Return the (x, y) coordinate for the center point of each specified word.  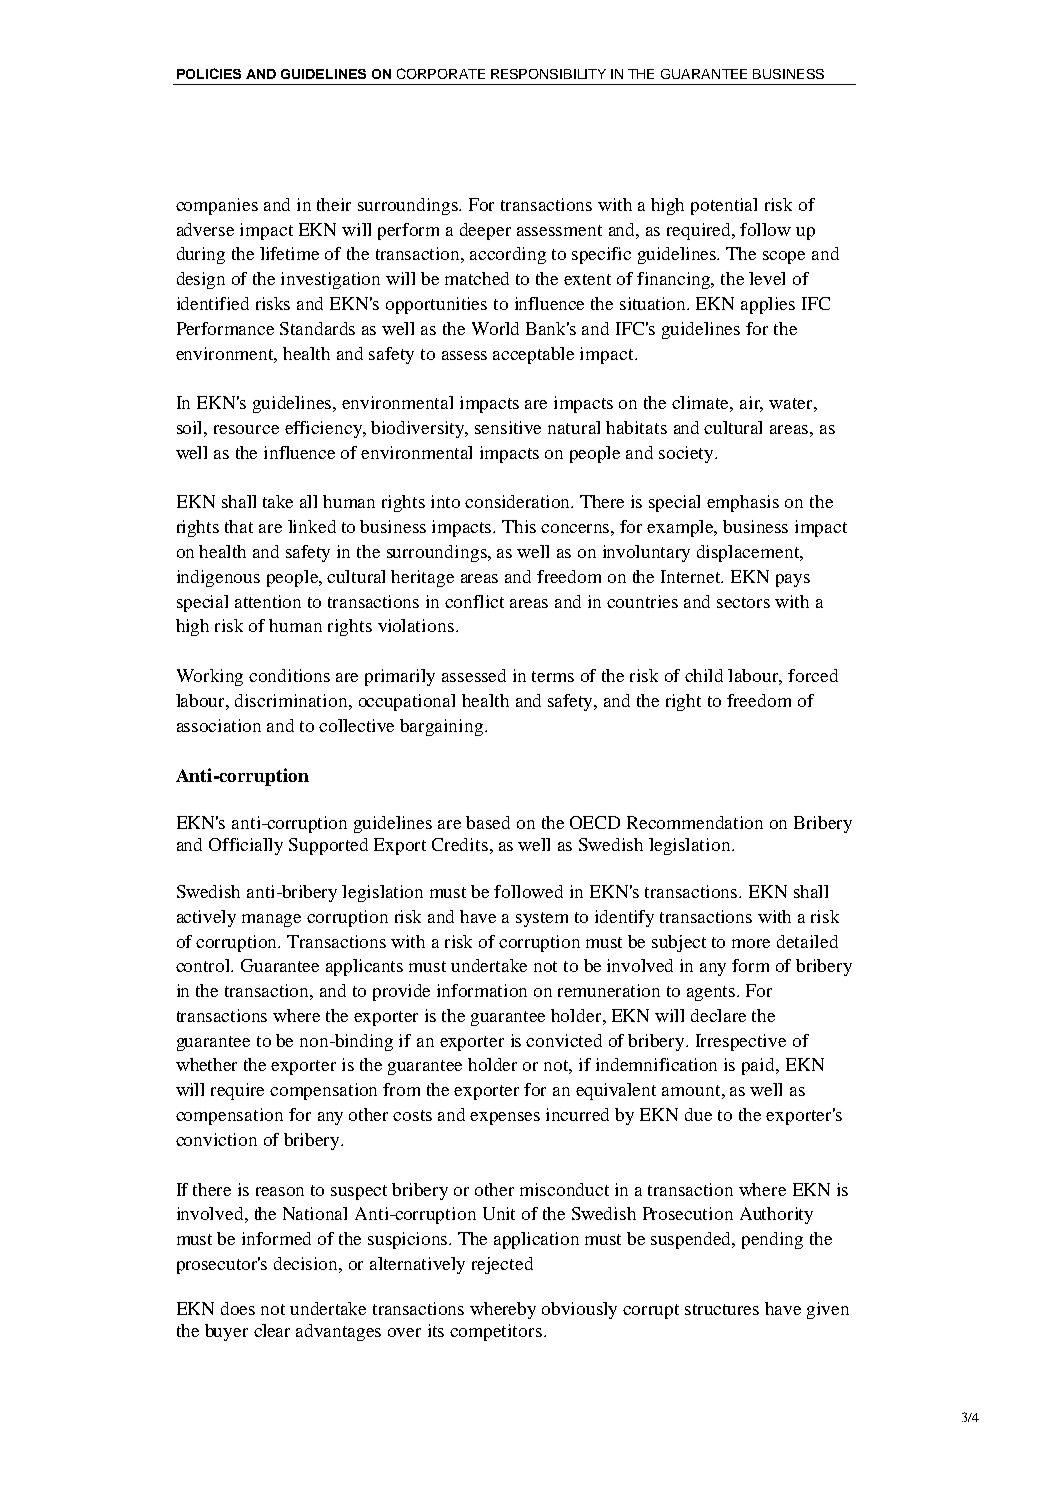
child (704, 675)
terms (553, 676)
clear (272, 1330)
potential (724, 206)
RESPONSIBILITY (548, 74)
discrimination (292, 700)
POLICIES (209, 73)
